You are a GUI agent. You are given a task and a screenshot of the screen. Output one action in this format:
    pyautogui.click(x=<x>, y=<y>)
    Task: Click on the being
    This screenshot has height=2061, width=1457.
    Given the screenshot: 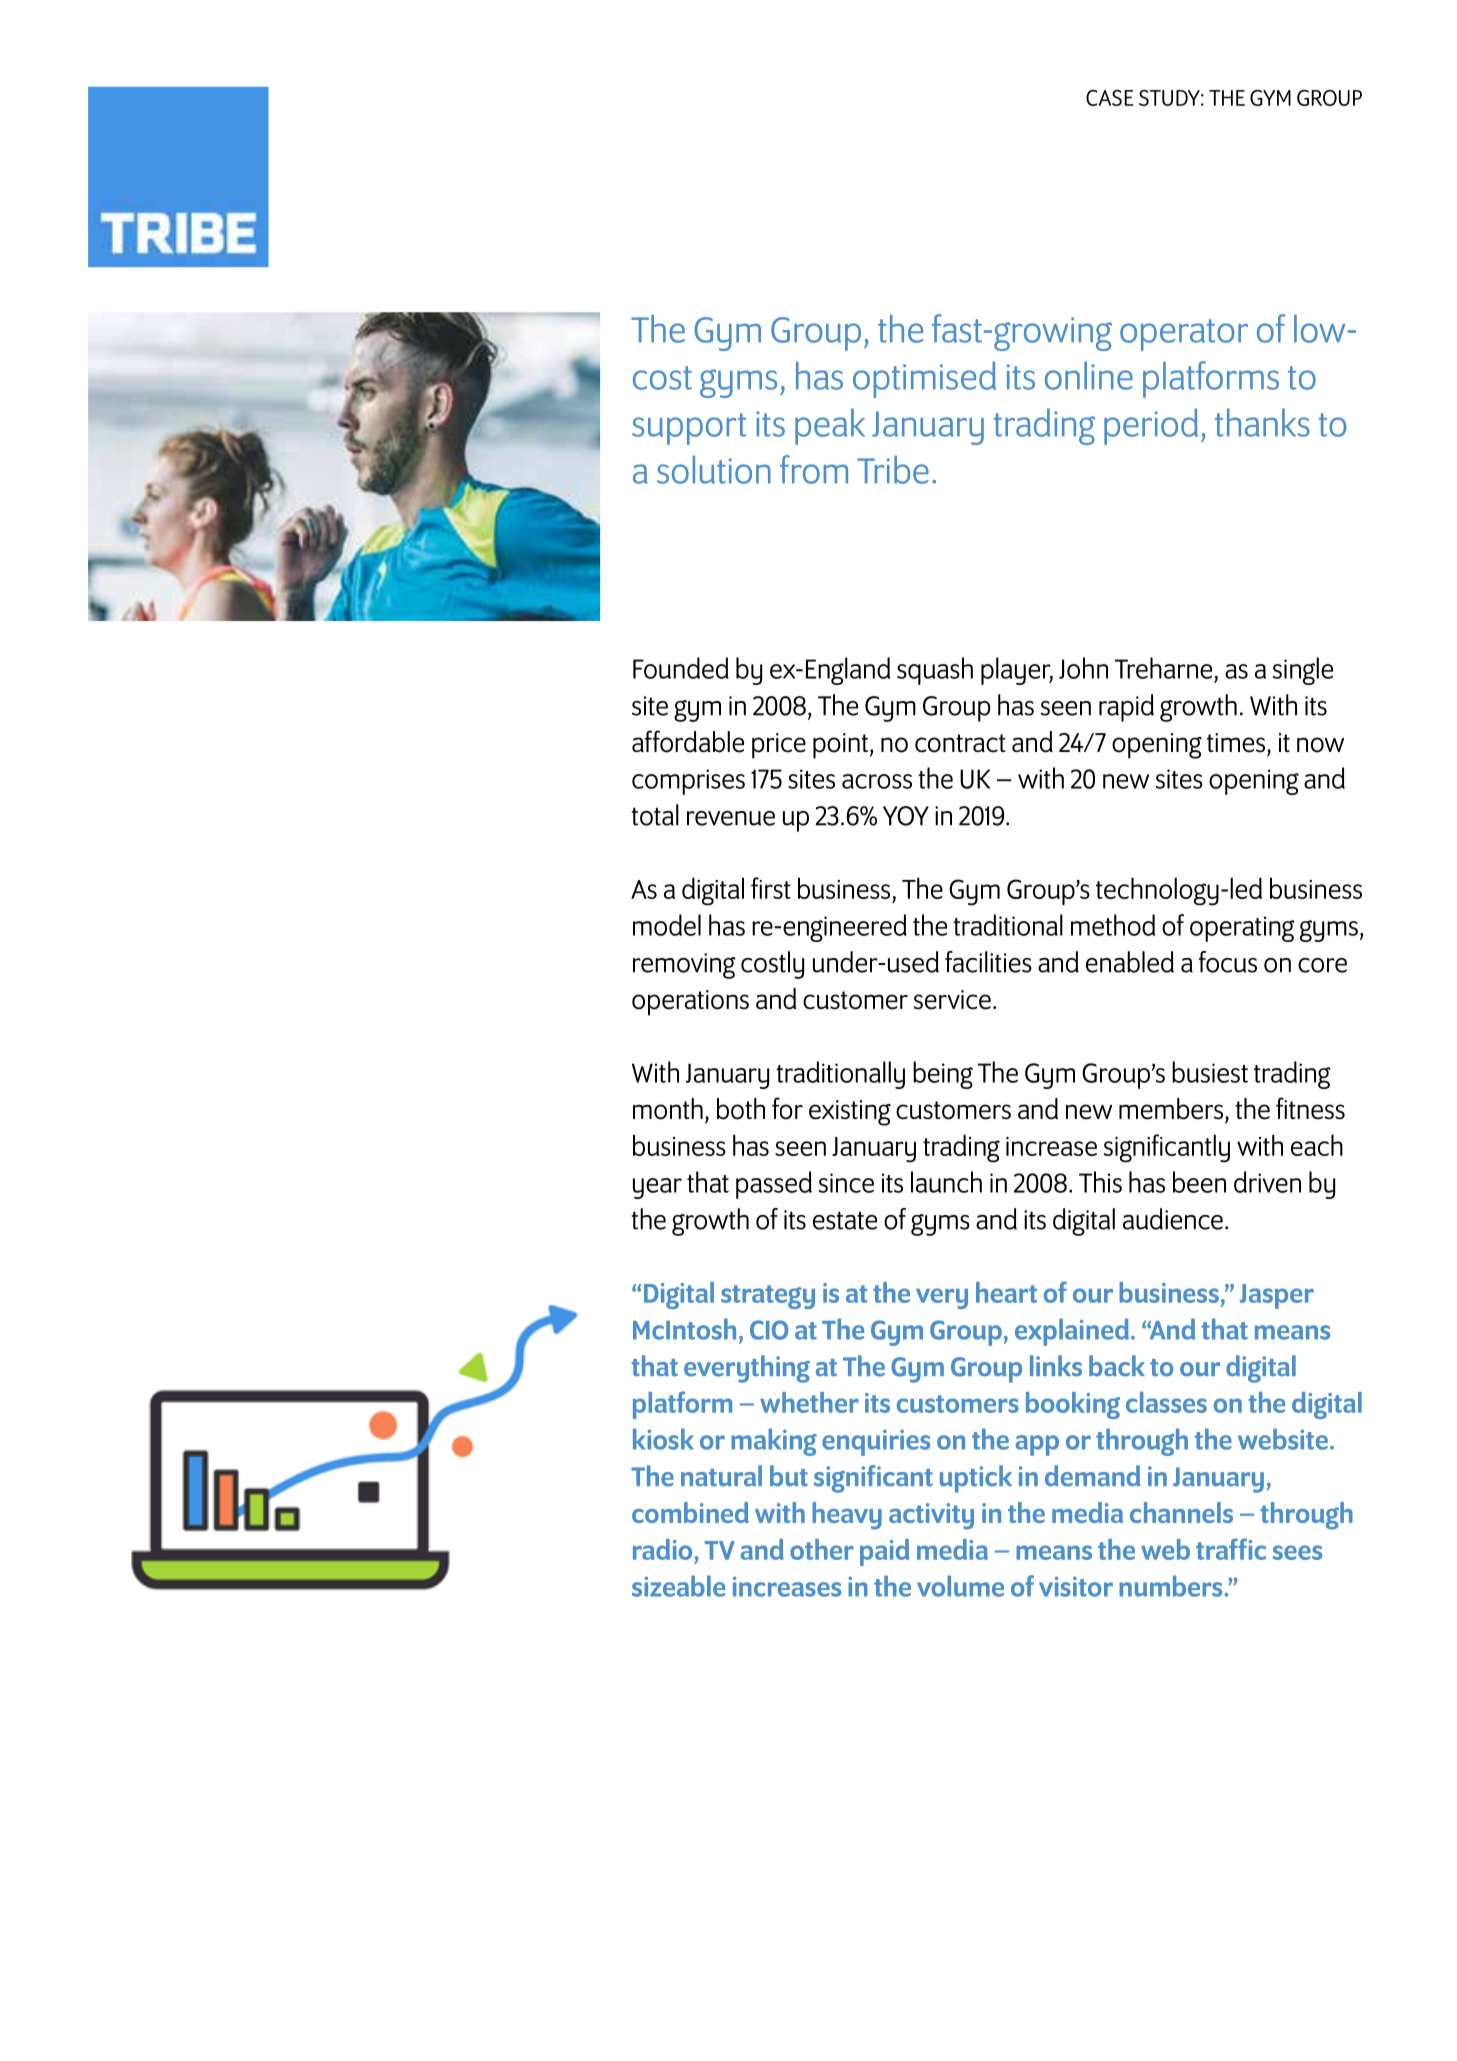 What is the action you would take?
    pyautogui.click(x=943, y=1075)
